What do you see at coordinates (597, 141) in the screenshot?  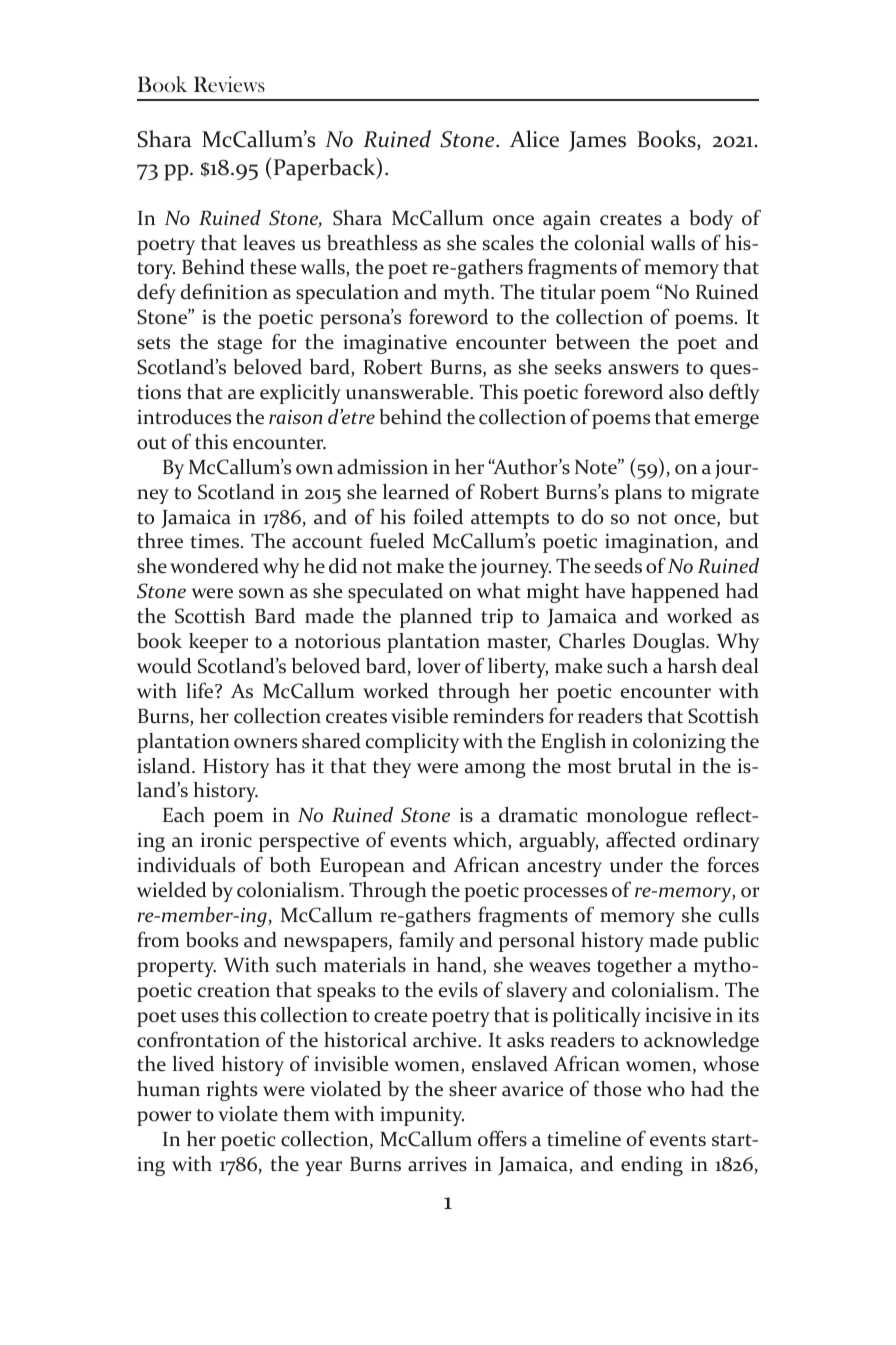 I see `James` at bounding box center [597, 141].
